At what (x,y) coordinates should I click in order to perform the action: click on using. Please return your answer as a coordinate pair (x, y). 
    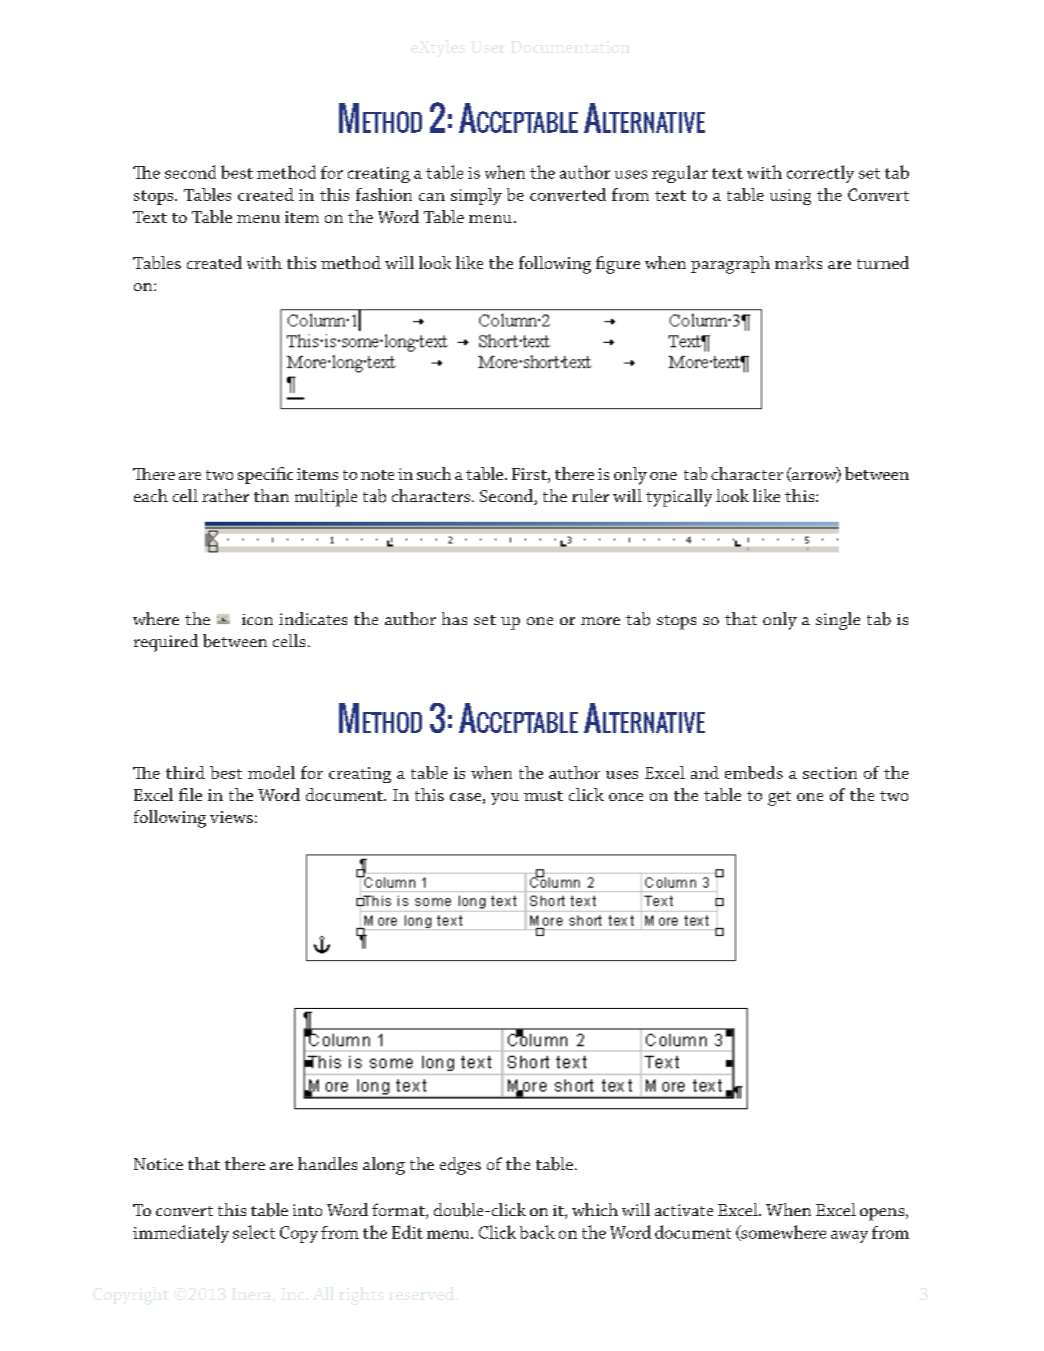
    Looking at the image, I should click on (790, 197).
